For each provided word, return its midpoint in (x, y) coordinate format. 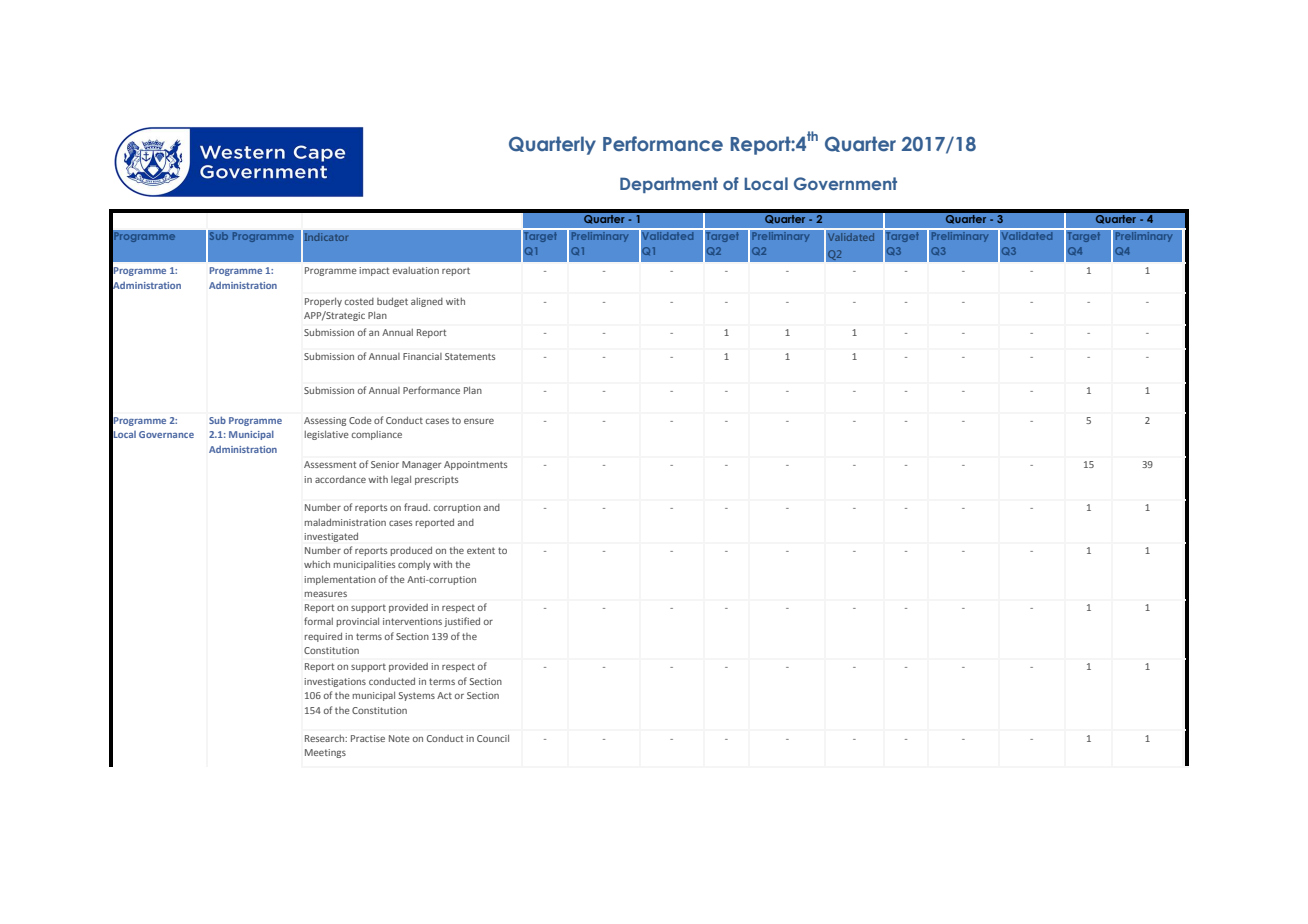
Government (845, 183)
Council (493, 738)
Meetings (325, 753)
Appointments (475, 465)
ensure (479, 421)
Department (669, 185)
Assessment (330, 464)
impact (374, 271)
